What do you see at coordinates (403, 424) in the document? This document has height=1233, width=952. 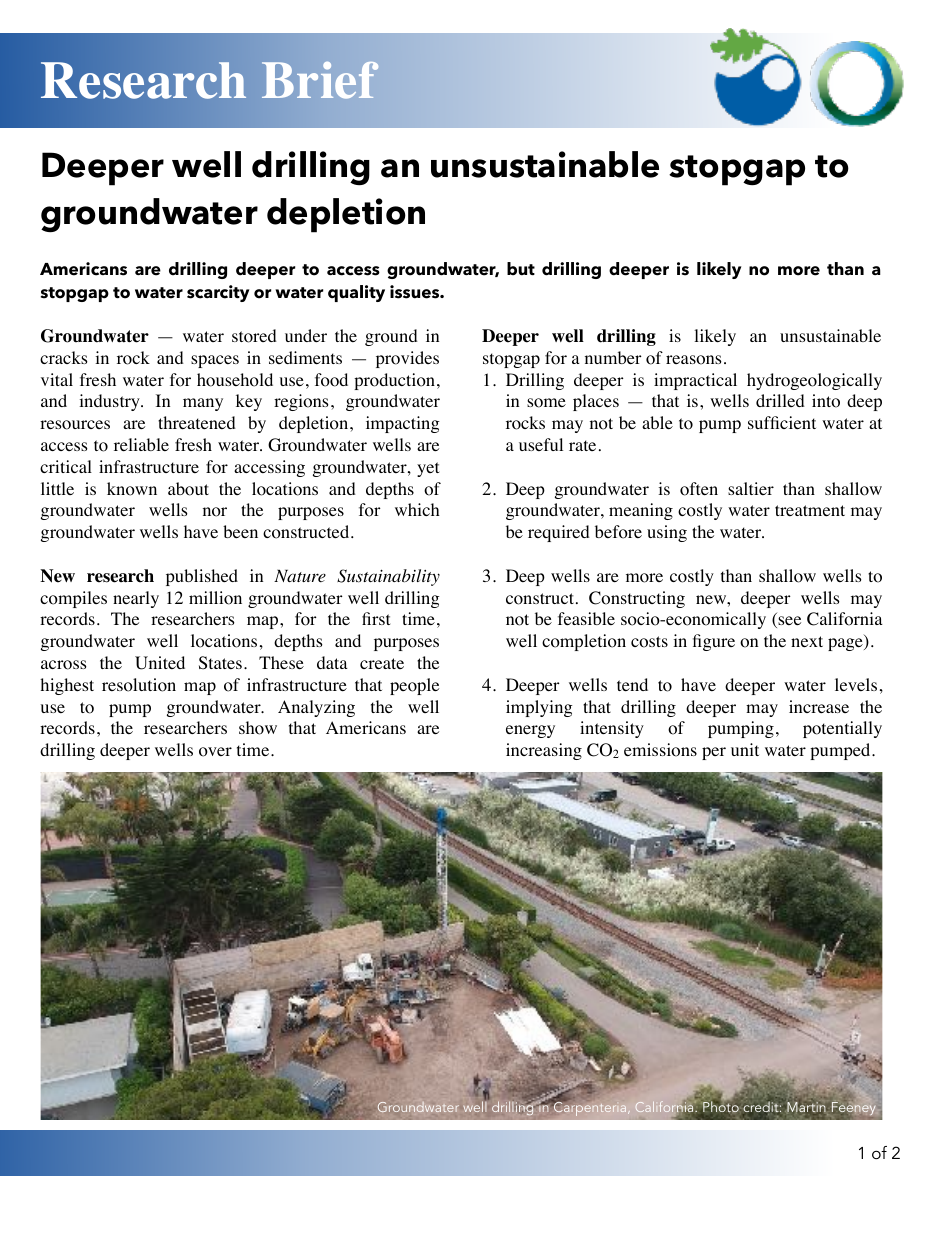 I see `impacting` at bounding box center [403, 424].
